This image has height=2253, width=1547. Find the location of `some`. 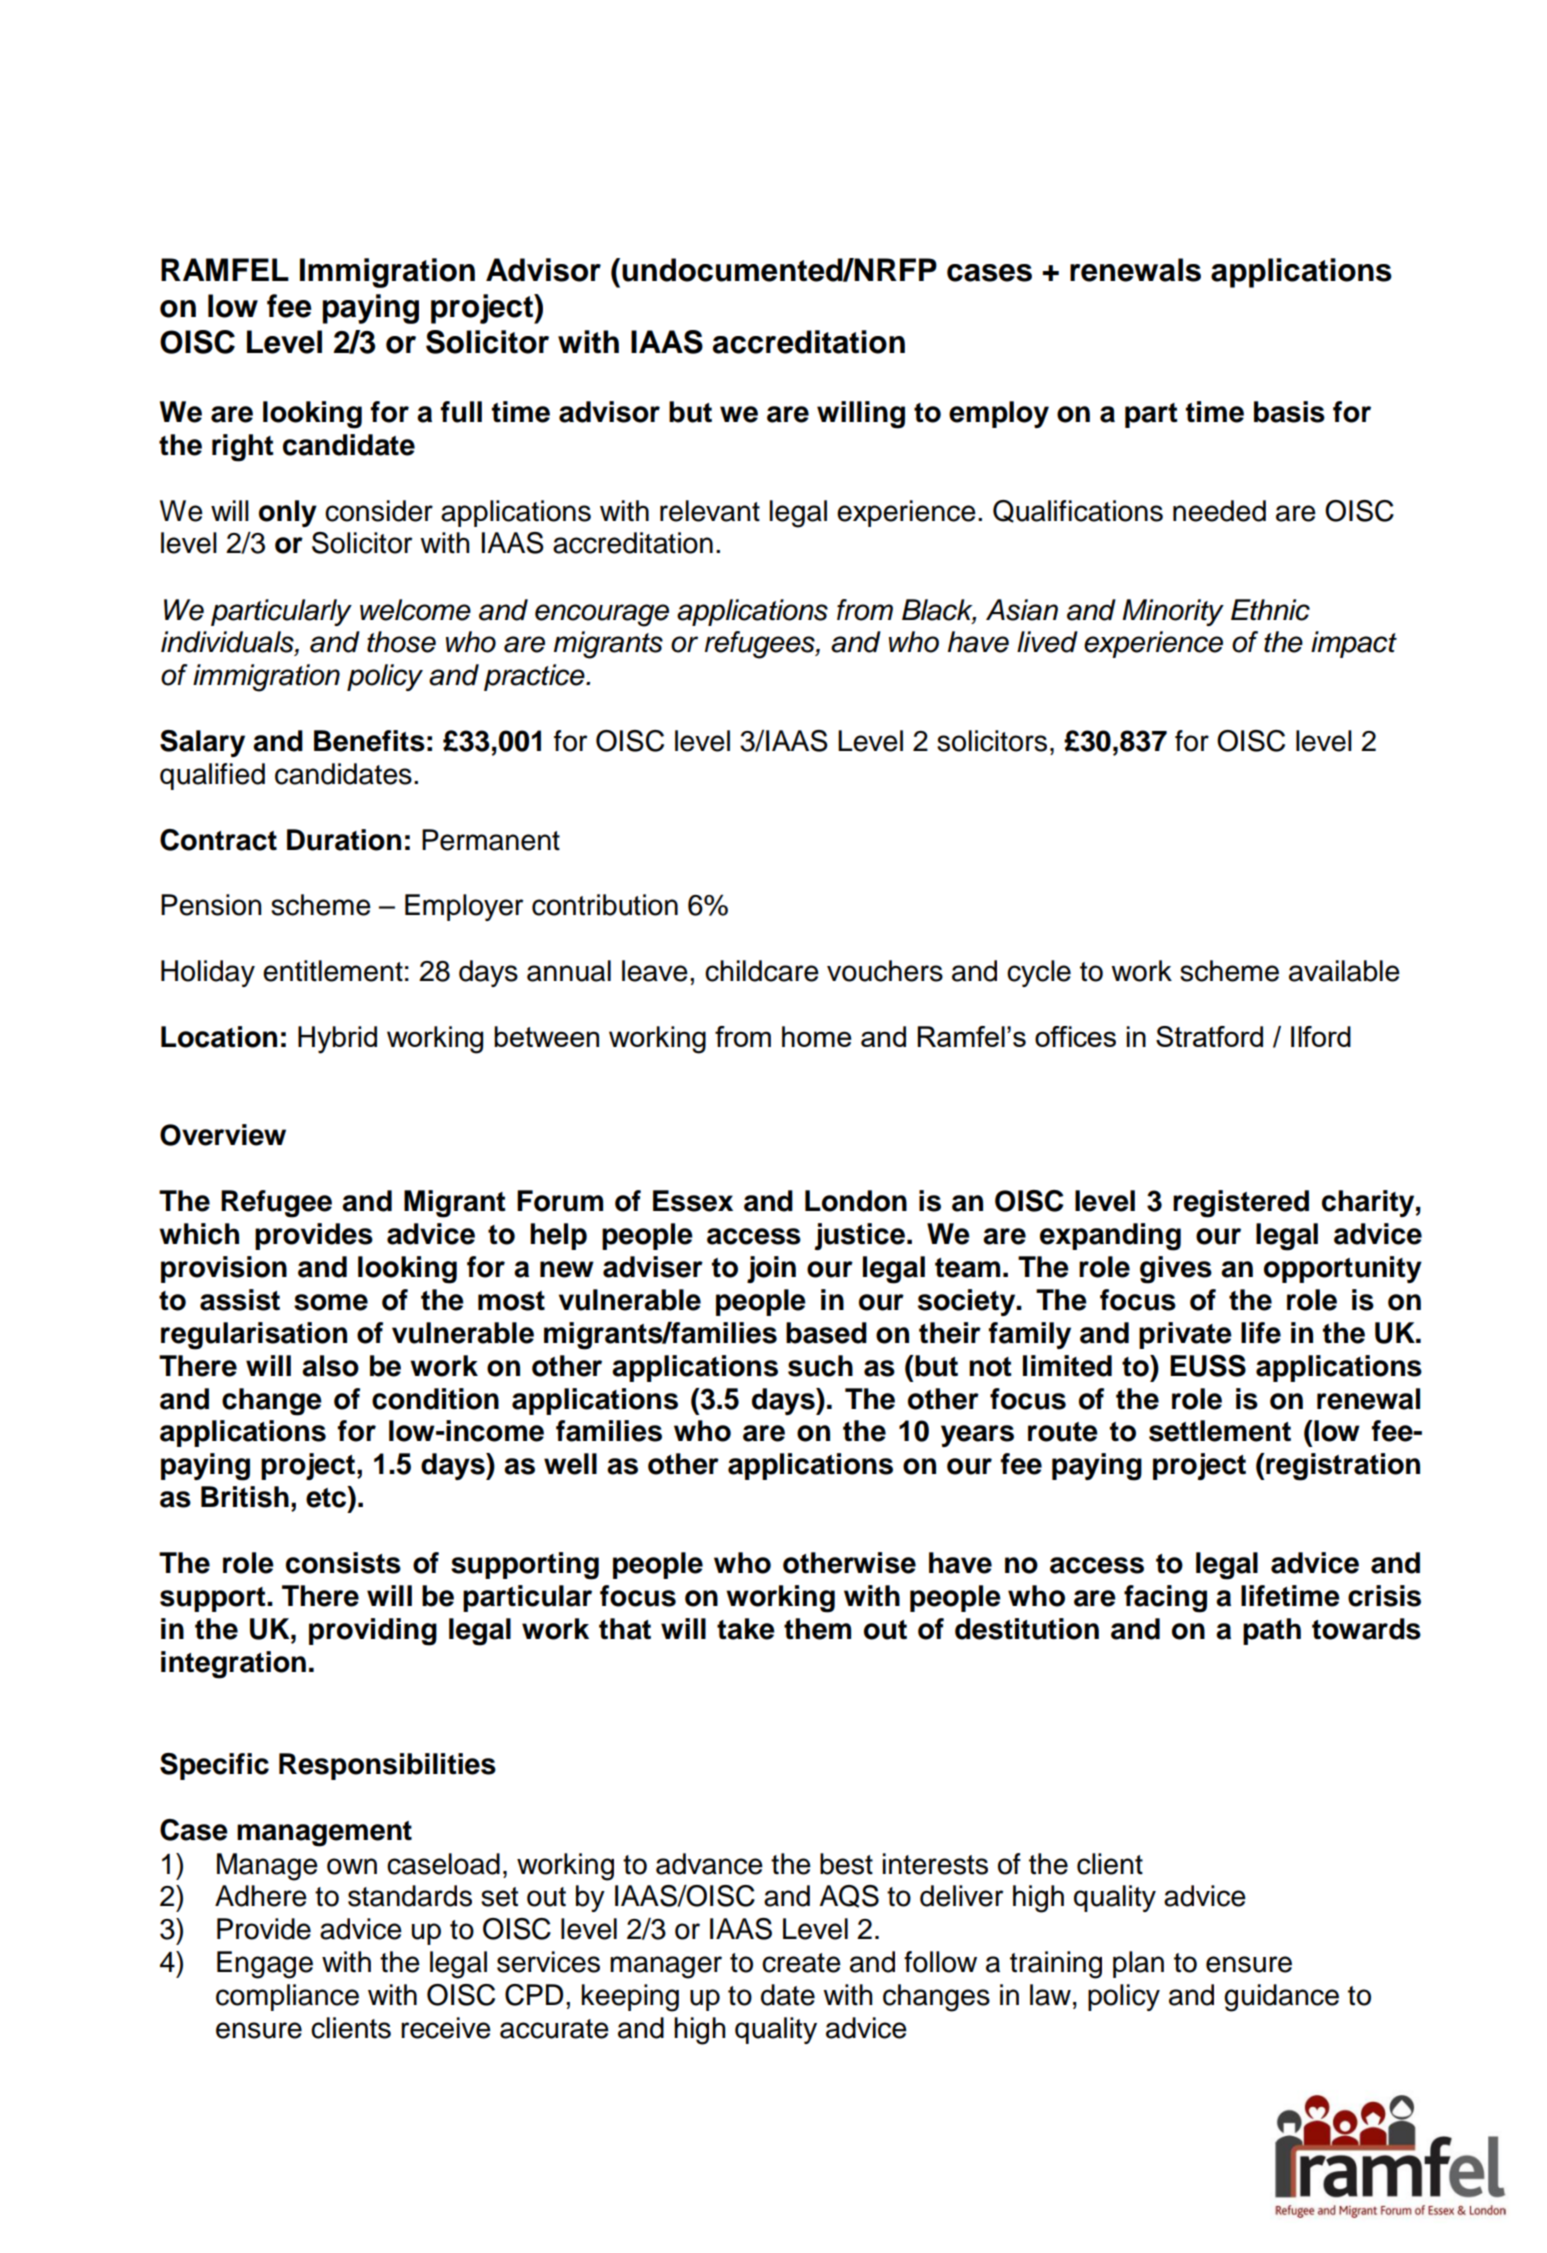

some is located at coordinates (331, 1302).
